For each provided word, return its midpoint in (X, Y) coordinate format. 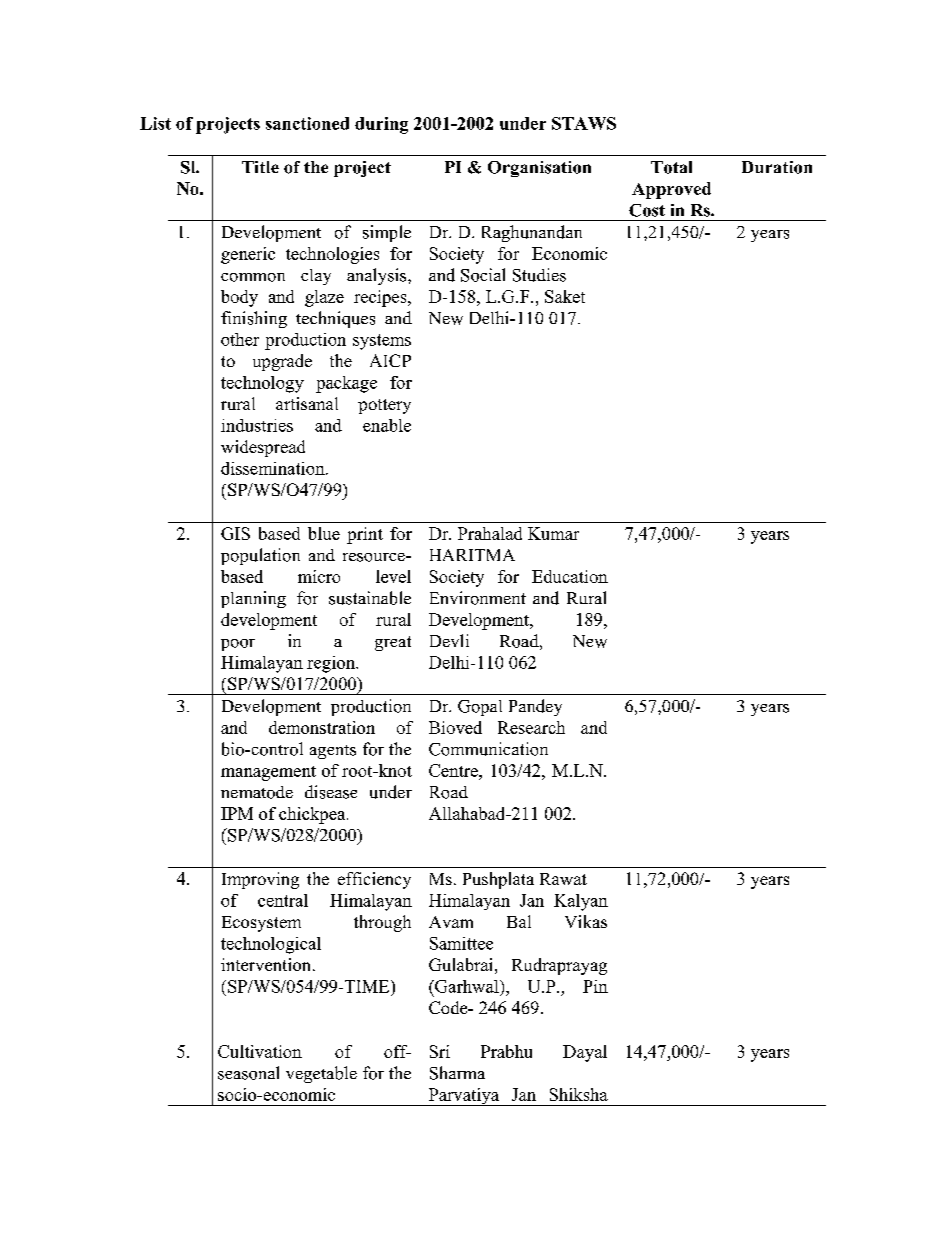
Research (531, 727)
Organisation (539, 169)
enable (387, 425)
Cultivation (260, 1051)
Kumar (553, 533)
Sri (440, 1051)
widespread (263, 448)
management (268, 773)
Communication (488, 749)
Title (260, 167)
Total (671, 167)
